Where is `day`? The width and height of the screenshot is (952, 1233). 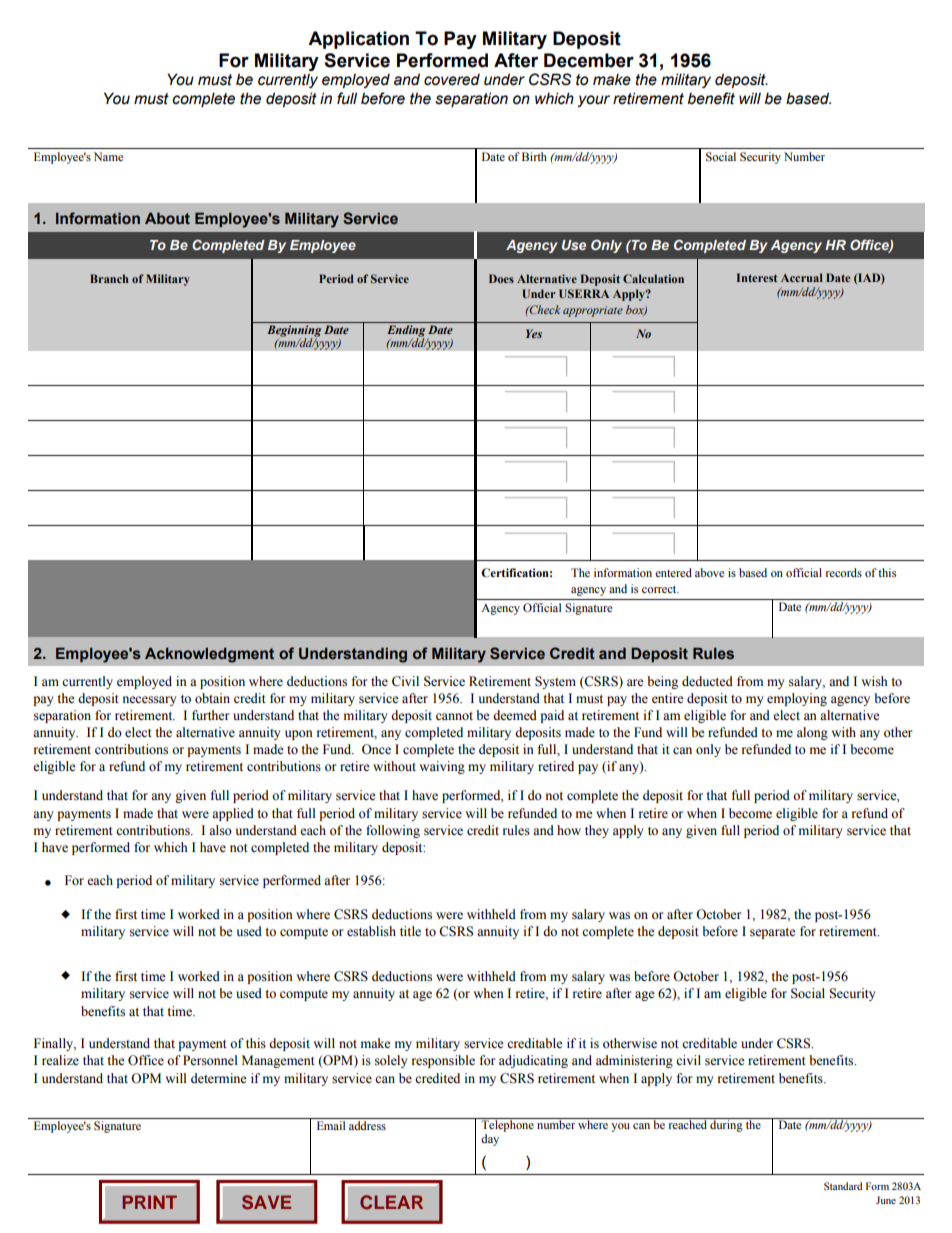 day is located at coordinates (490, 1140).
